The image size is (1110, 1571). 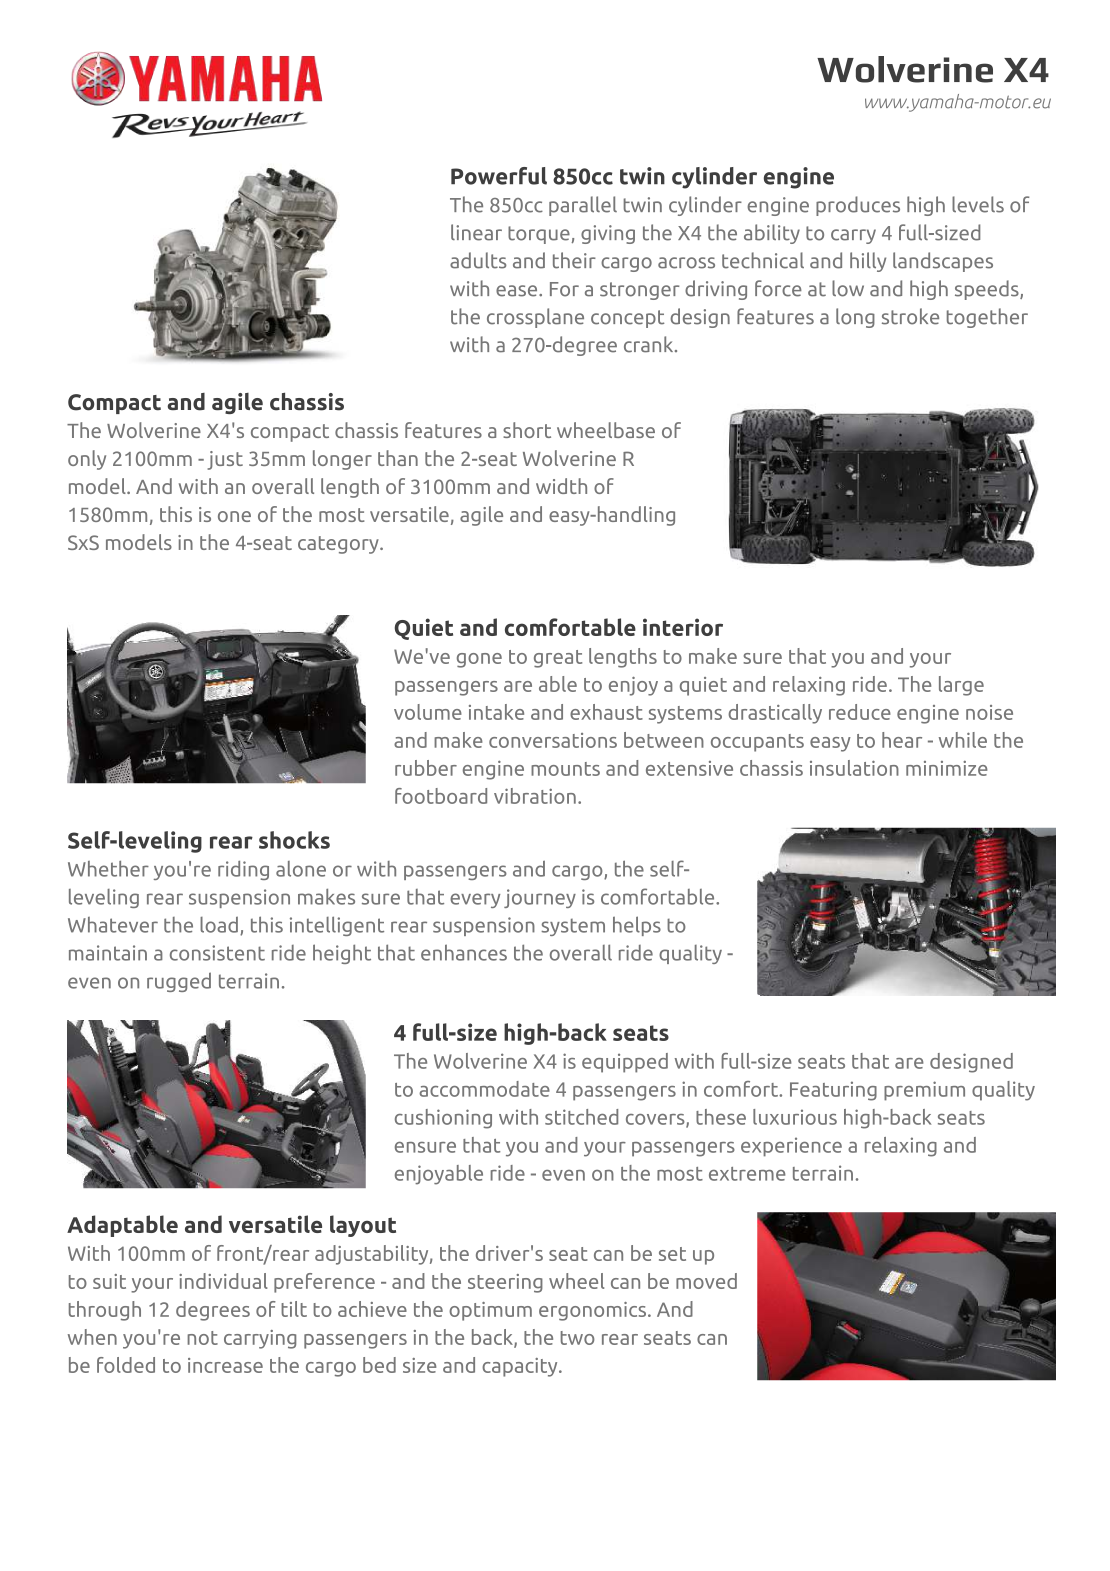 What do you see at coordinates (858, 206) in the page?
I see `produces` at bounding box center [858, 206].
